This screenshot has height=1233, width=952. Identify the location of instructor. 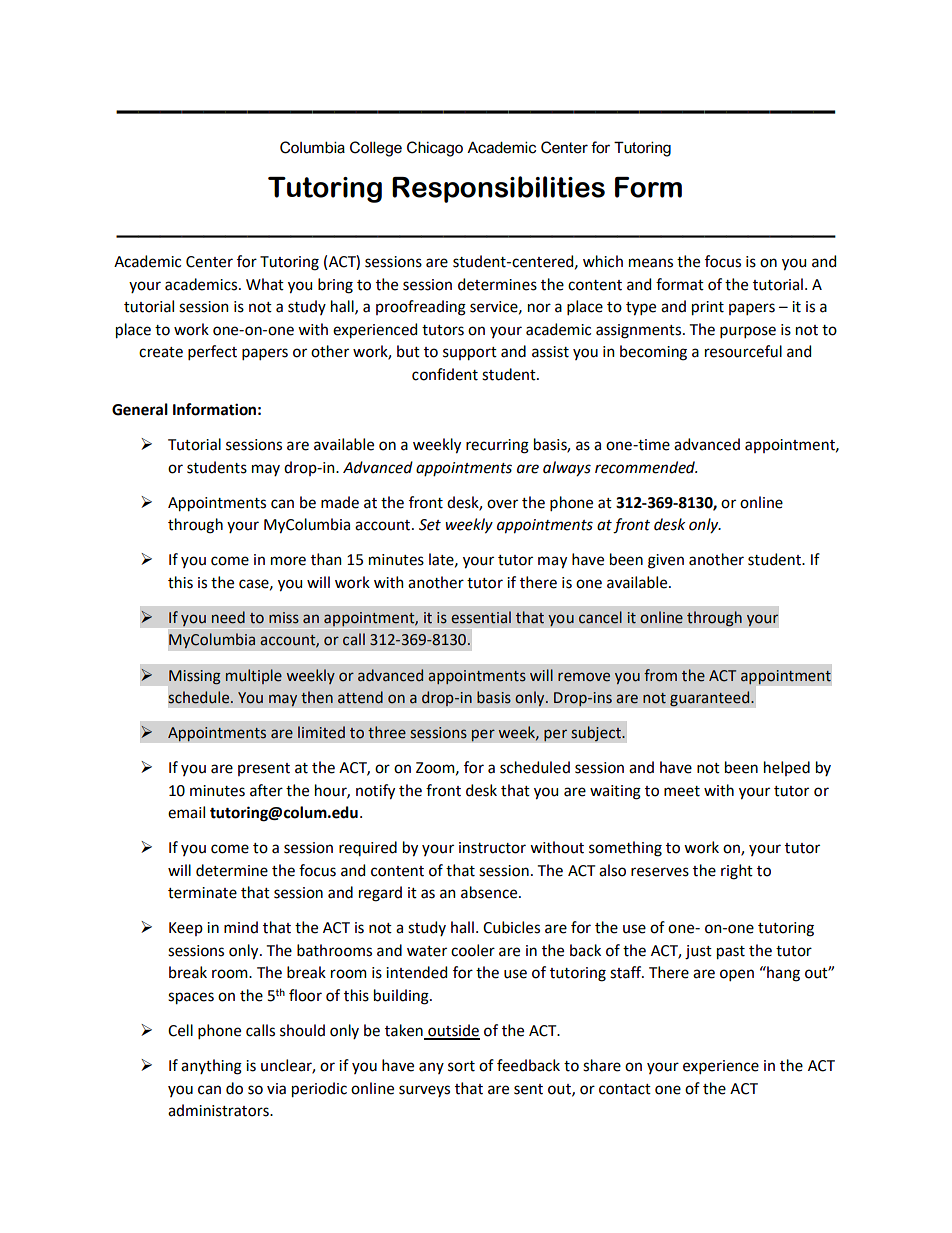
(492, 848).
